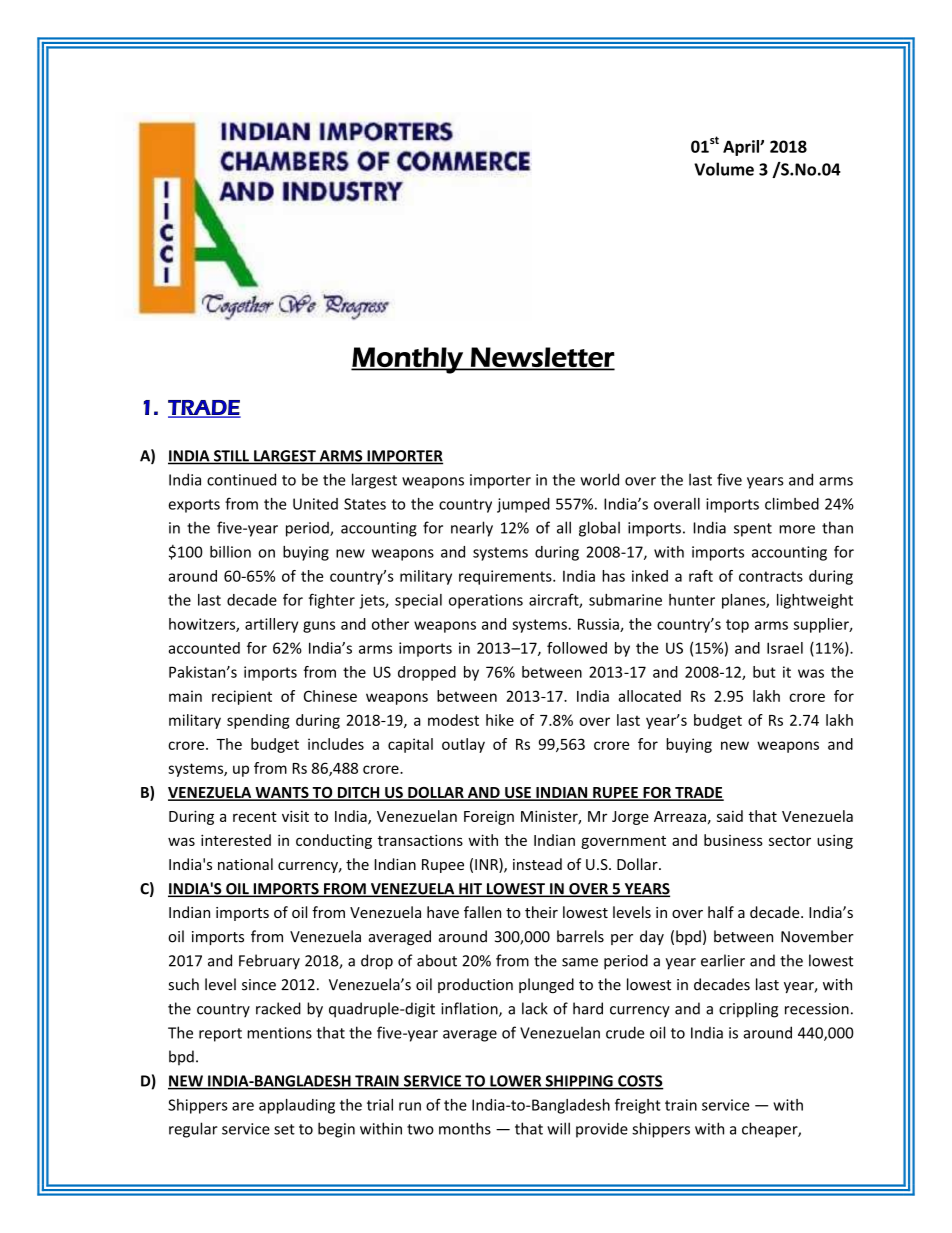 This image has height=1233, width=952. I want to click on LOWER, so click(516, 1082).
